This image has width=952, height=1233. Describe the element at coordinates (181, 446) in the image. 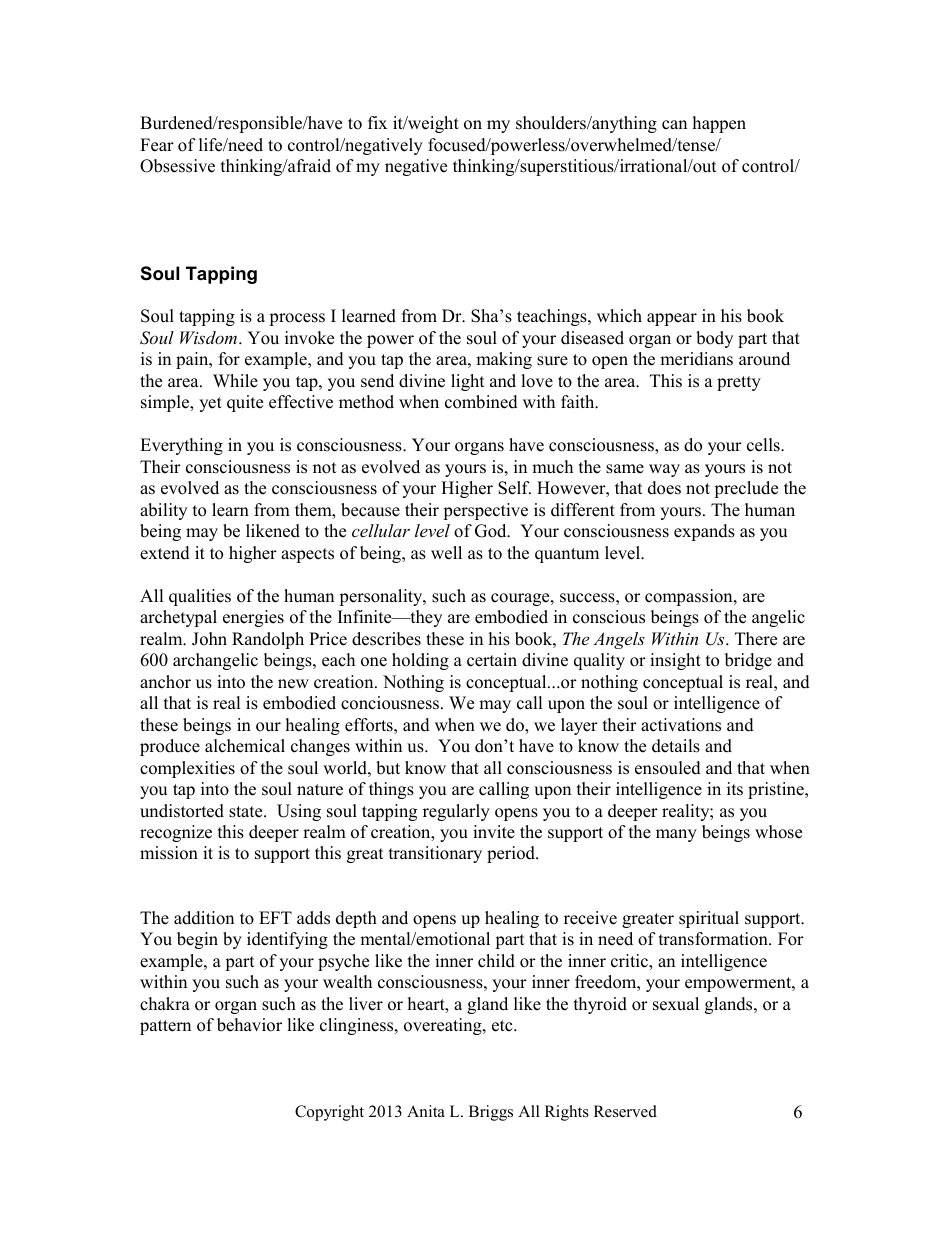

I see `Everything` at that location.
